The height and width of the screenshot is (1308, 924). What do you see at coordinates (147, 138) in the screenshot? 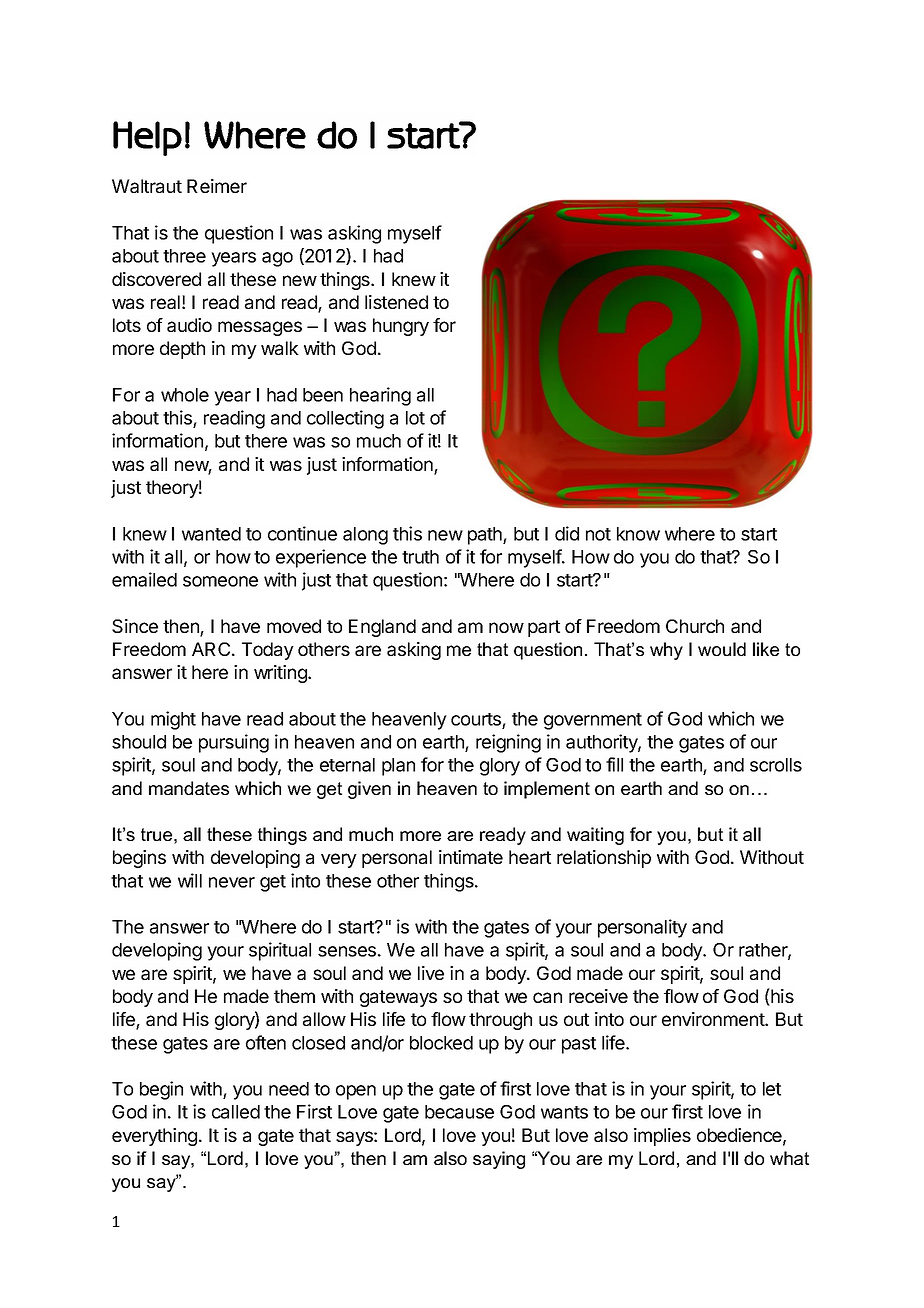
I see `Help` at bounding box center [147, 138].
